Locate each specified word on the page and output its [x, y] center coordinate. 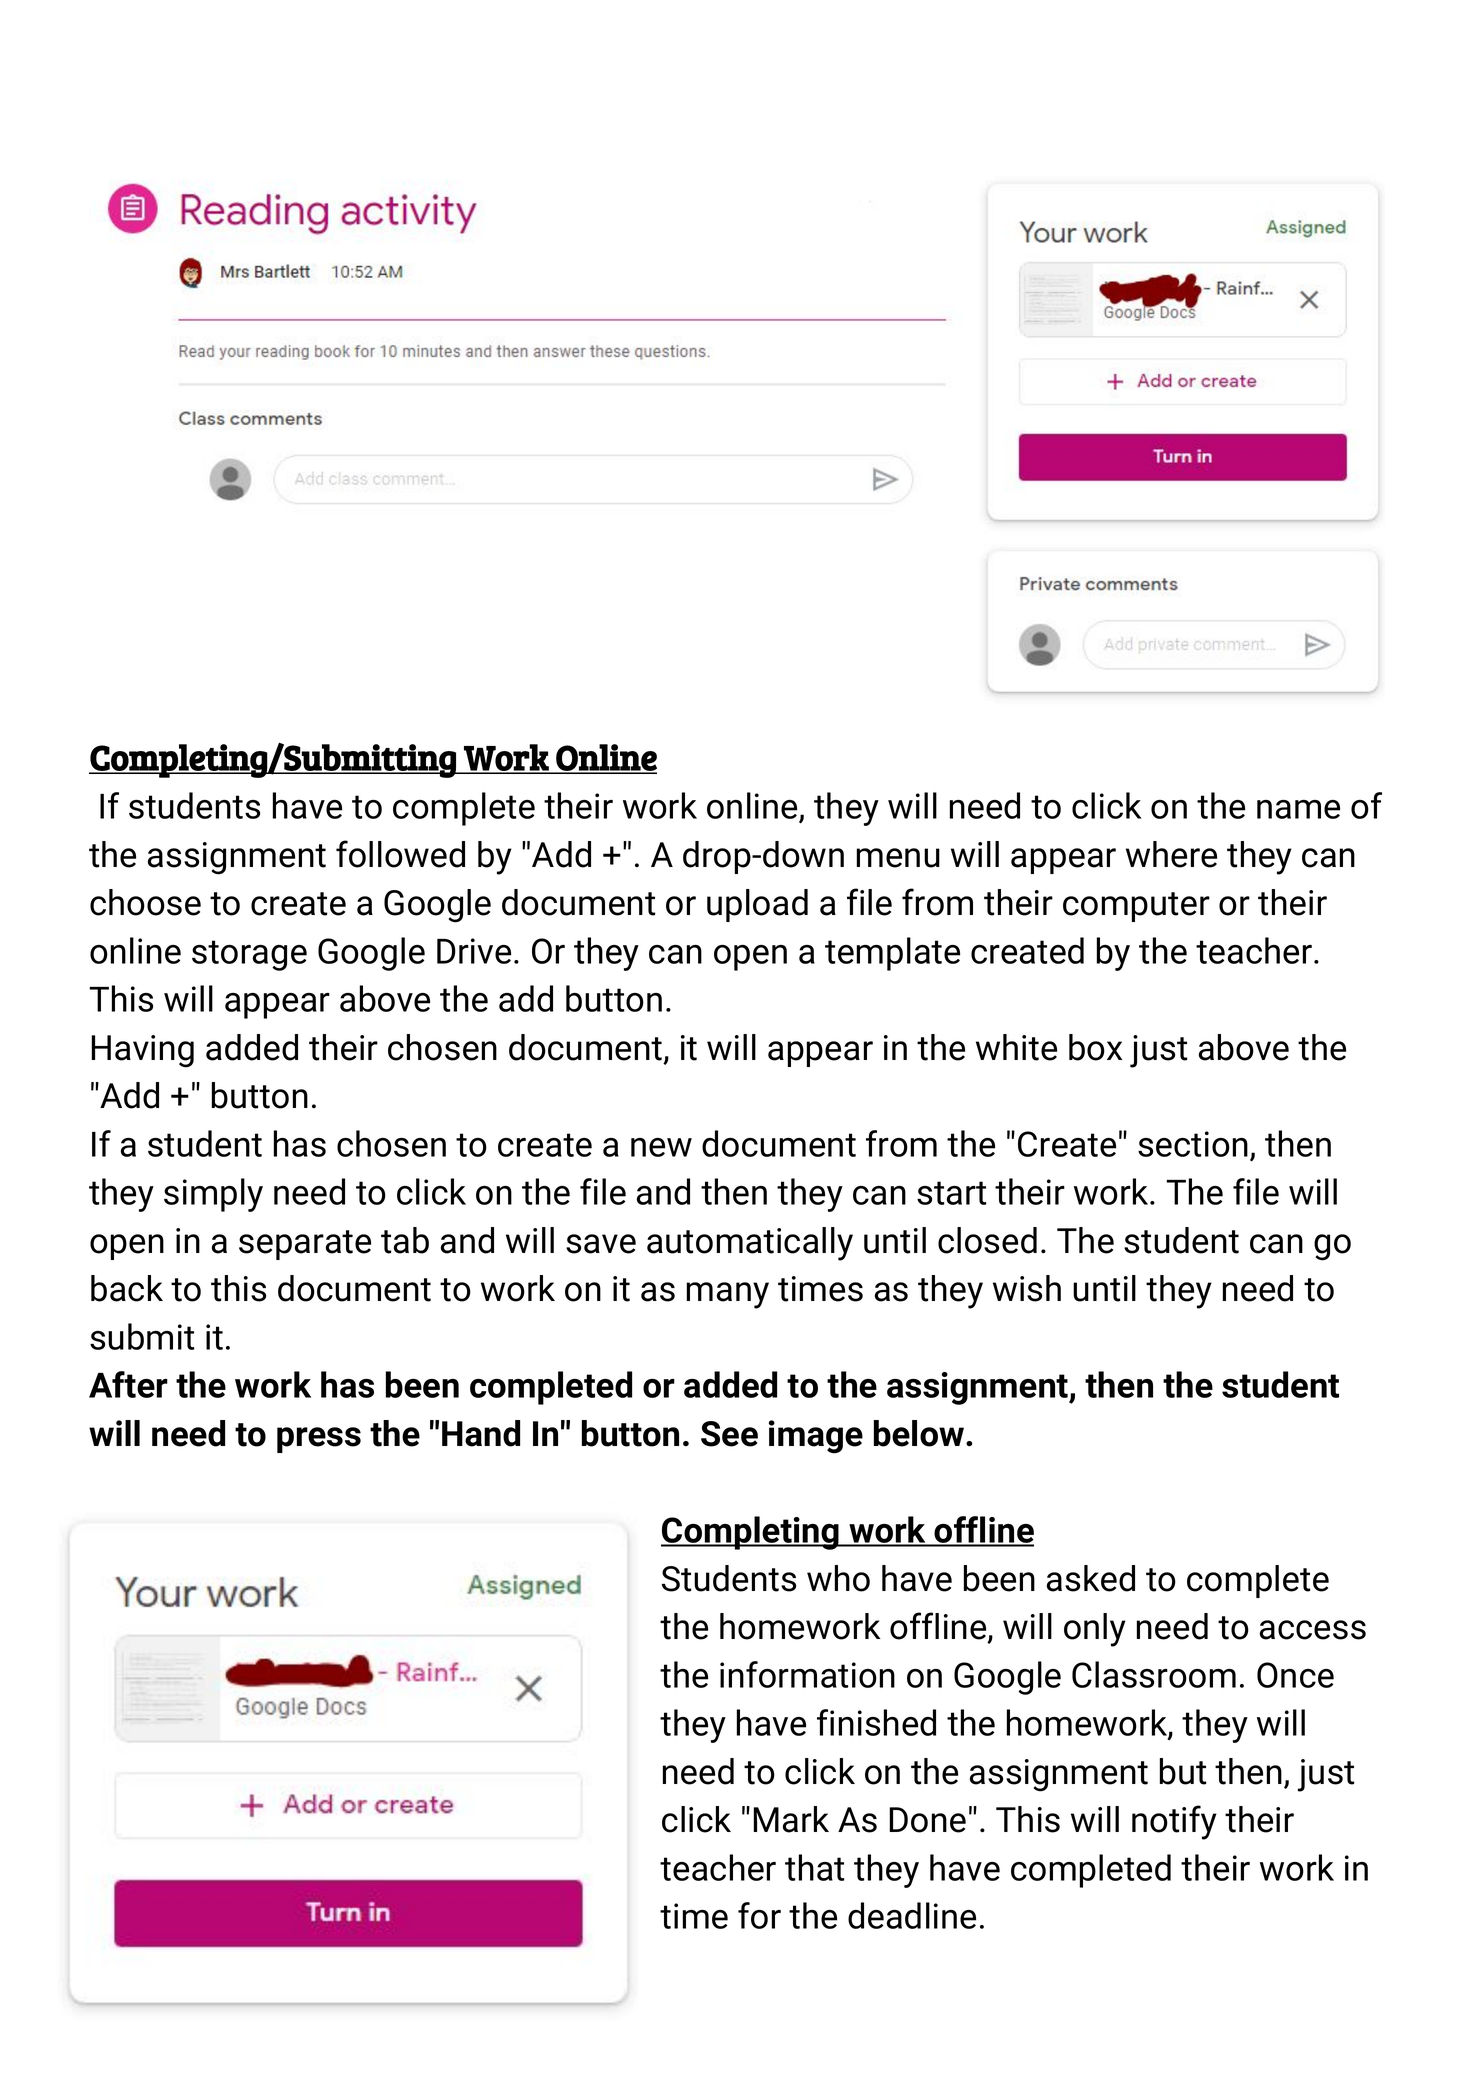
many [727, 1295]
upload [757, 905]
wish [1027, 1288]
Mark [791, 1819]
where [1171, 854]
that [814, 1867]
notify [1174, 1822]
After [128, 1384]
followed [400, 854]
